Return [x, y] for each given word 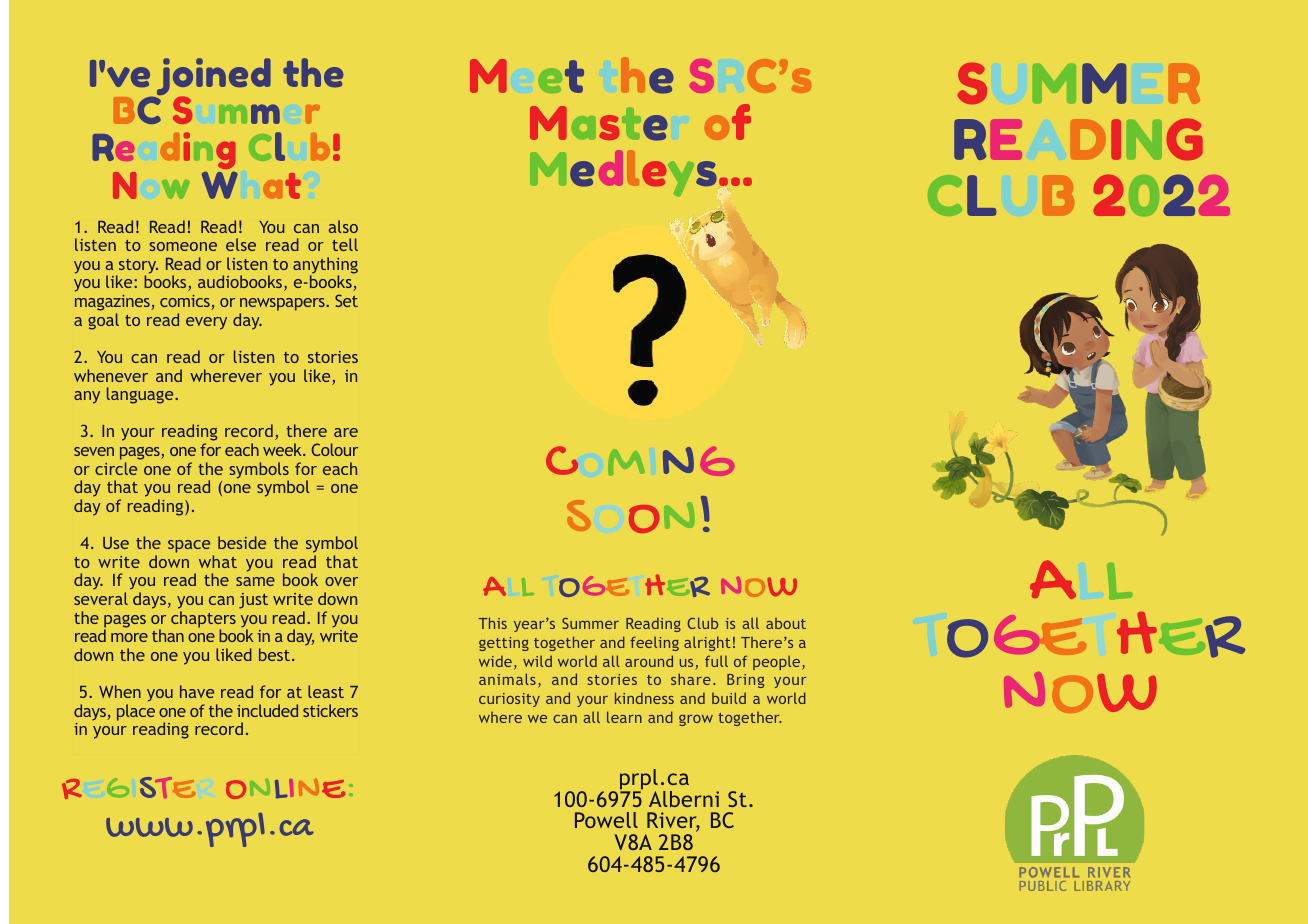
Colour [334, 449]
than [168, 635]
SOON [631, 516]
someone [183, 246]
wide [495, 661]
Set [346, 300]
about [786, 623]
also [343, 226]
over [341, 581]
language [141, 395]
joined [213, 78]
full [716, 661]
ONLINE [285, 789]
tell [345, 244]
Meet [527, 76]
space [189, 546]
